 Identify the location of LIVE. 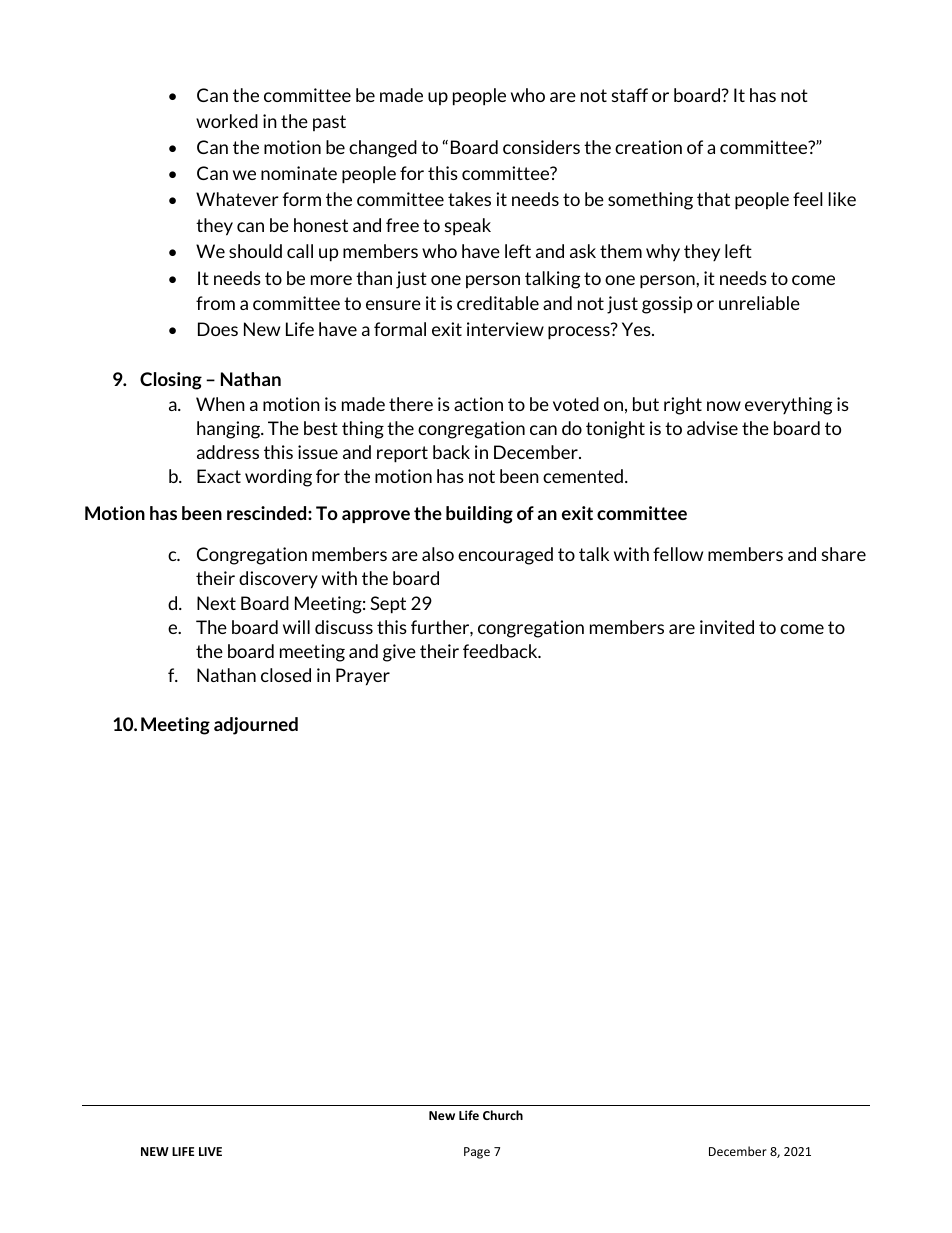
(210, 1151).
